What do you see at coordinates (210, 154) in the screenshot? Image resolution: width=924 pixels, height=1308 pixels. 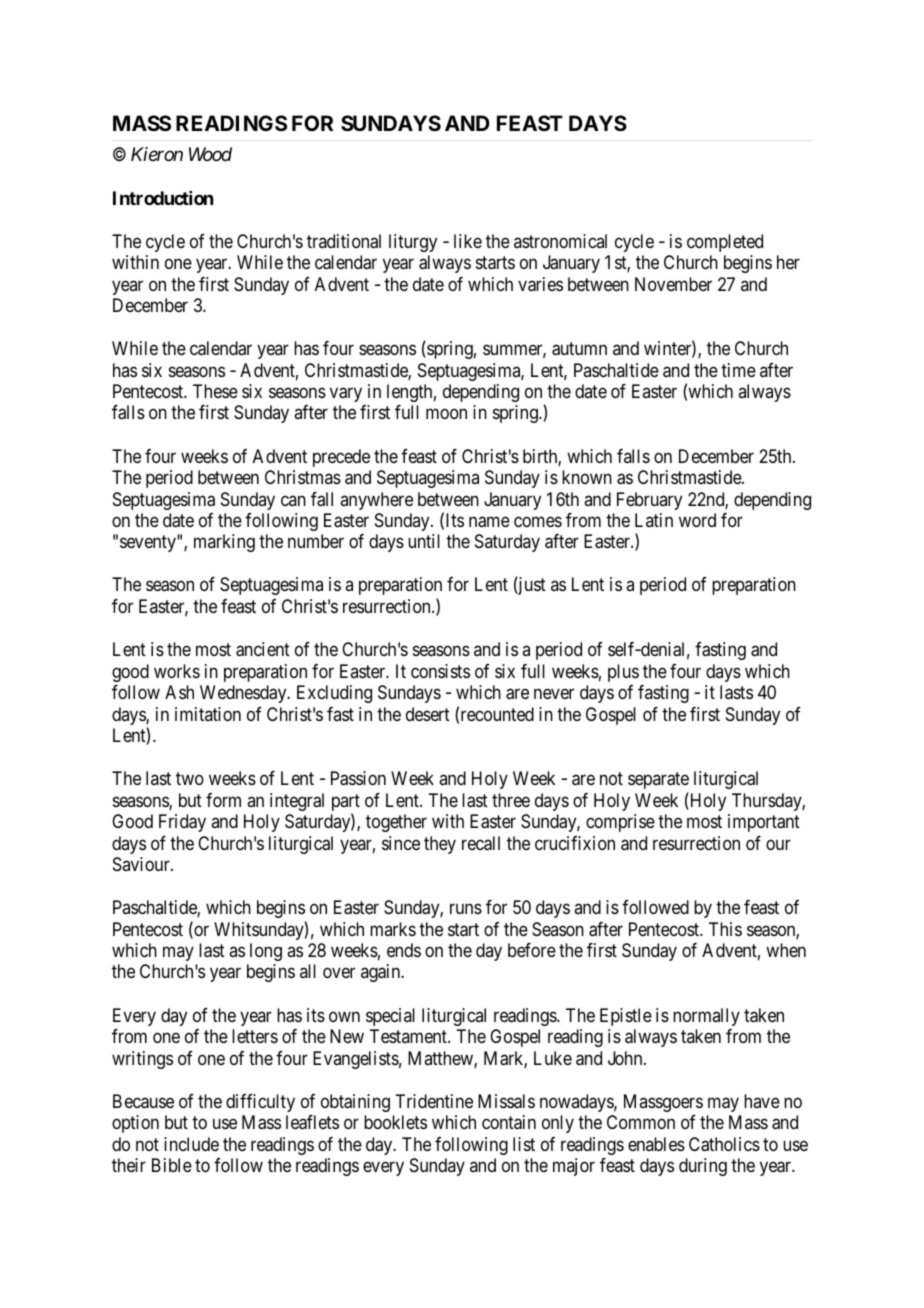 I see `Wood` at bounding box center [210, 154].
